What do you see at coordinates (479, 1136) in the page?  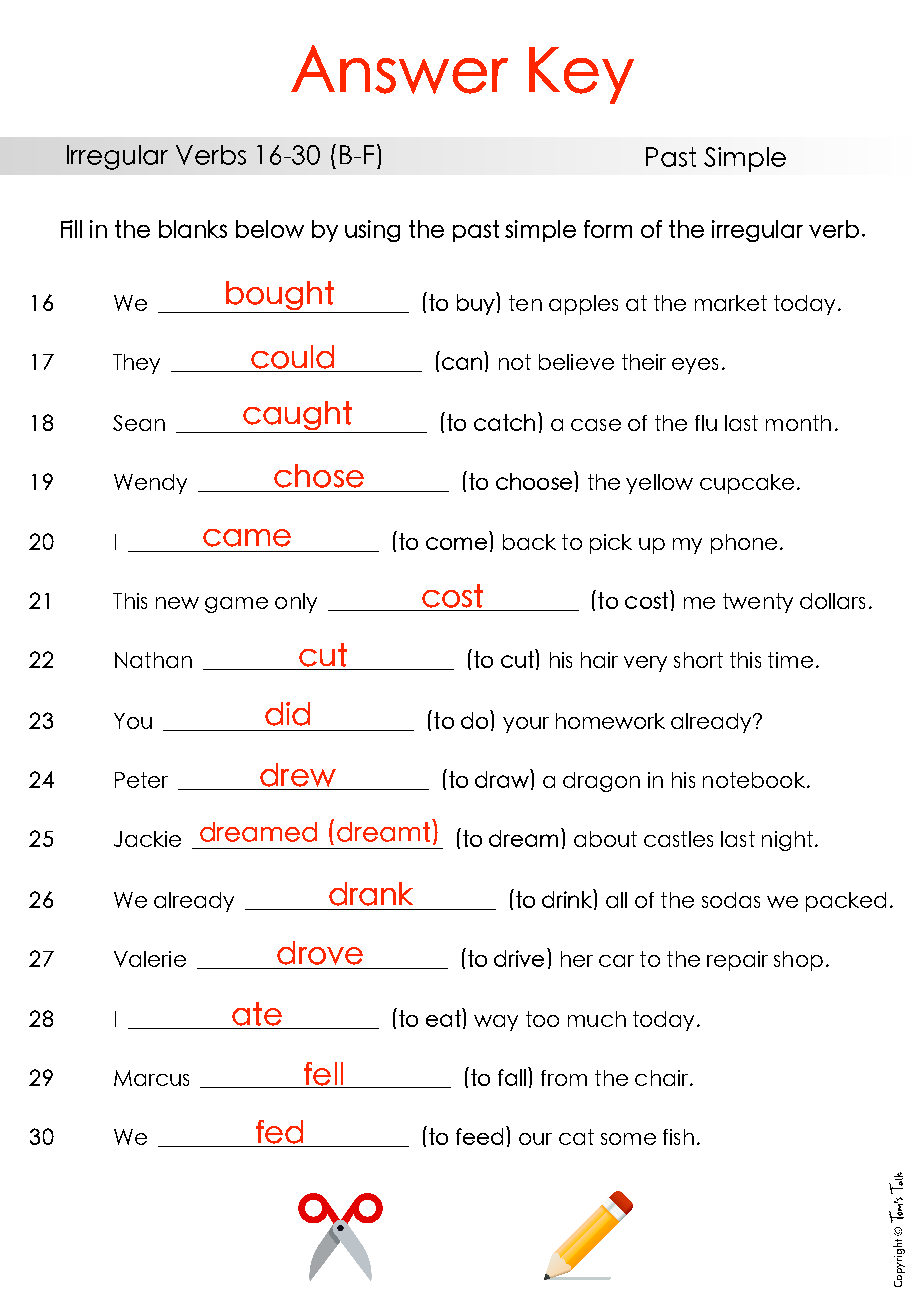 I see `feed` at bounding box center [479, 1136].
